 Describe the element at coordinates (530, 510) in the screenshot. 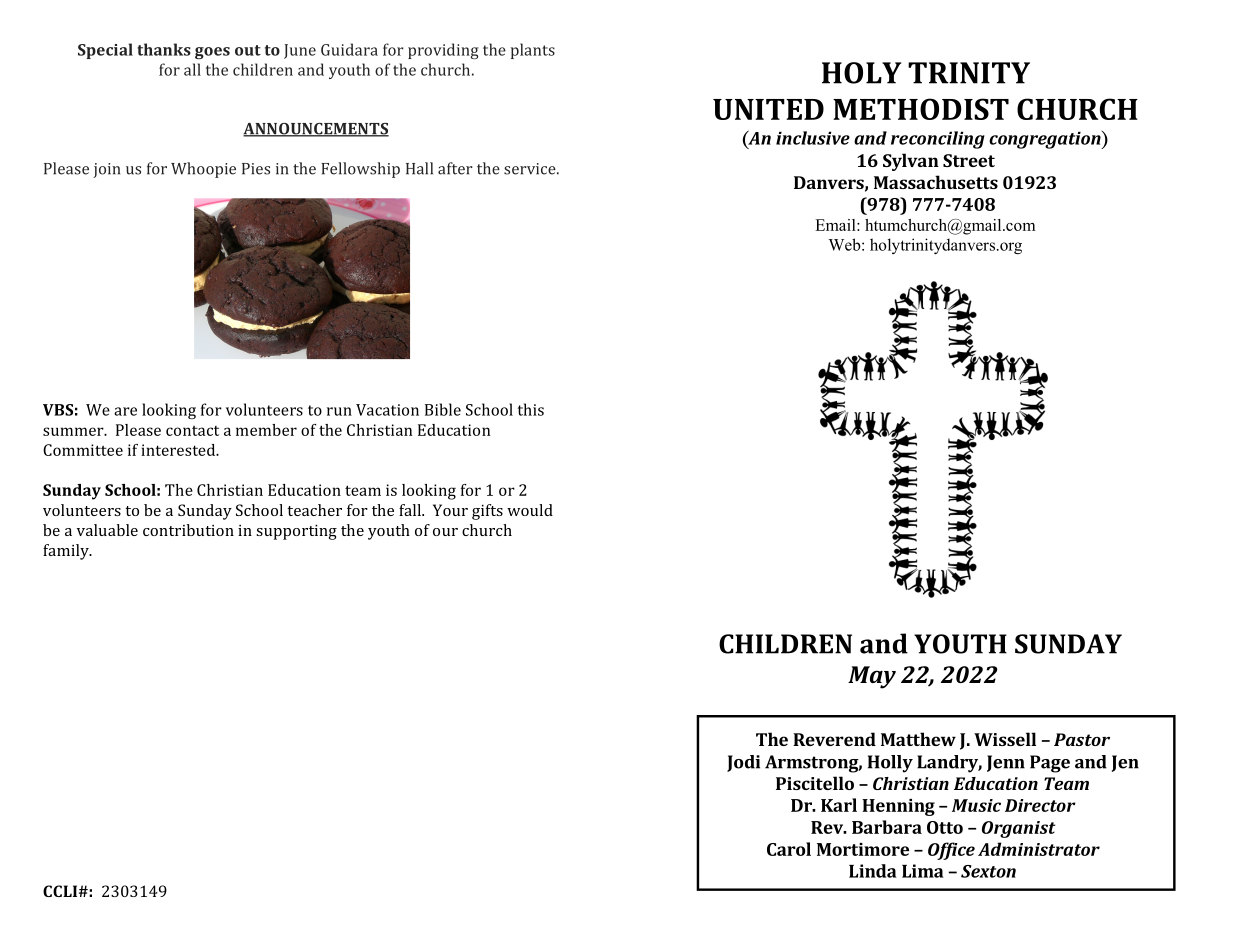

I see `would` at that location.
